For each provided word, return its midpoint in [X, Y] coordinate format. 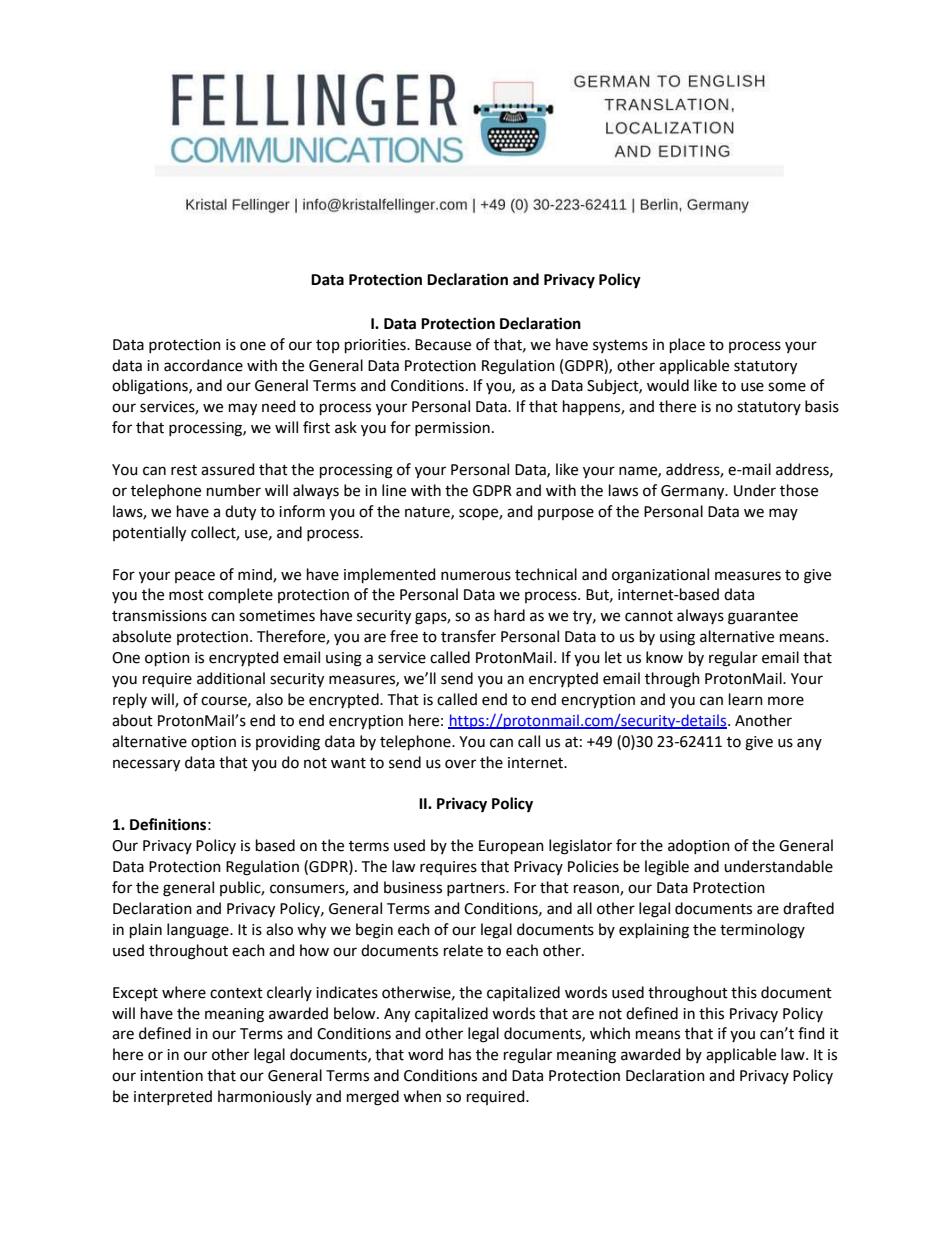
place [687, 345]
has [460, 1054]
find [811, 1033]
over [460, 764]
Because [443, 345]
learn [746, 699]
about [132, 720]
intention [171, 1076]
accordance [203, 365]
